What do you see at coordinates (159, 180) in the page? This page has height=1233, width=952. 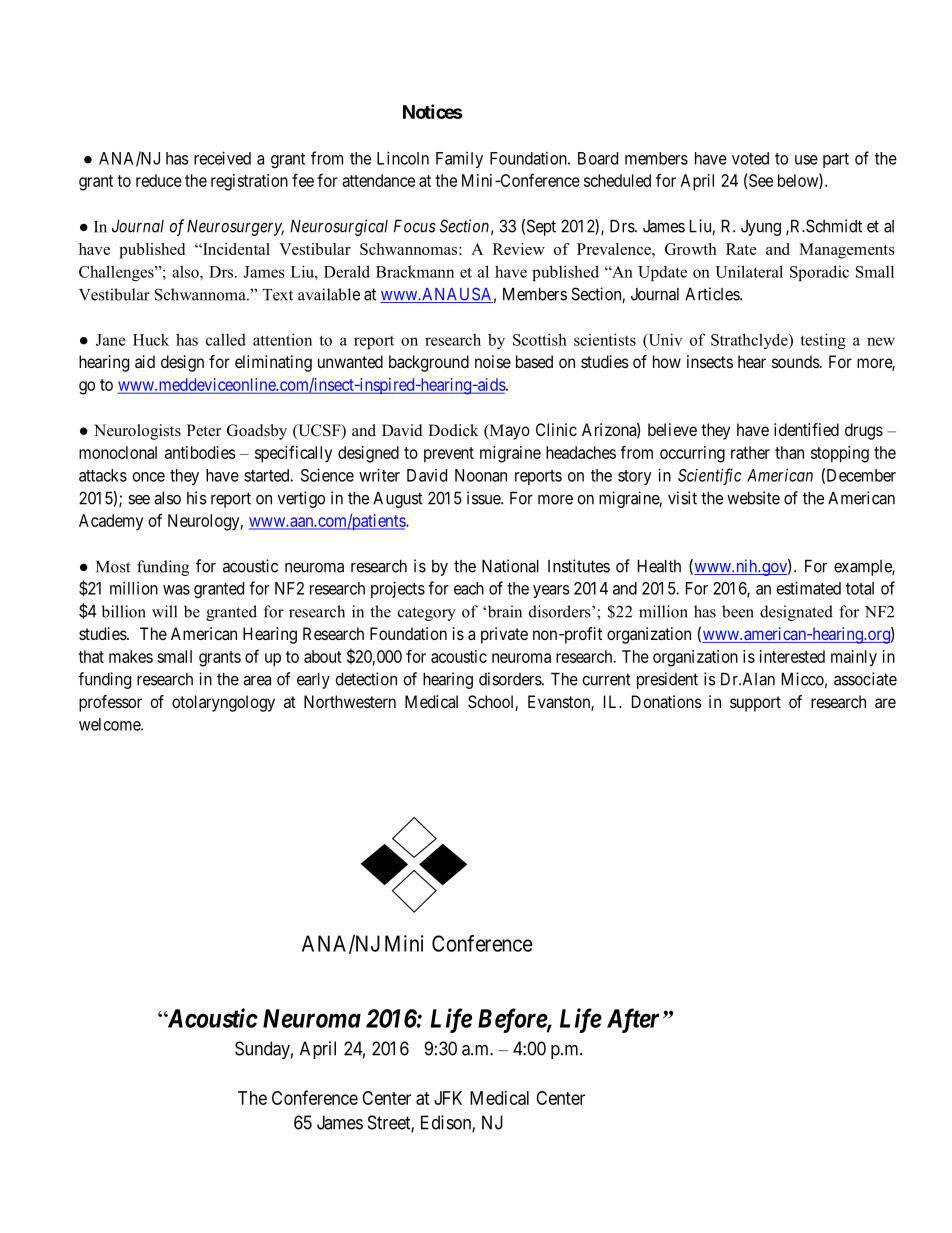 I see `reduce` at bounding box center [159, 180].
